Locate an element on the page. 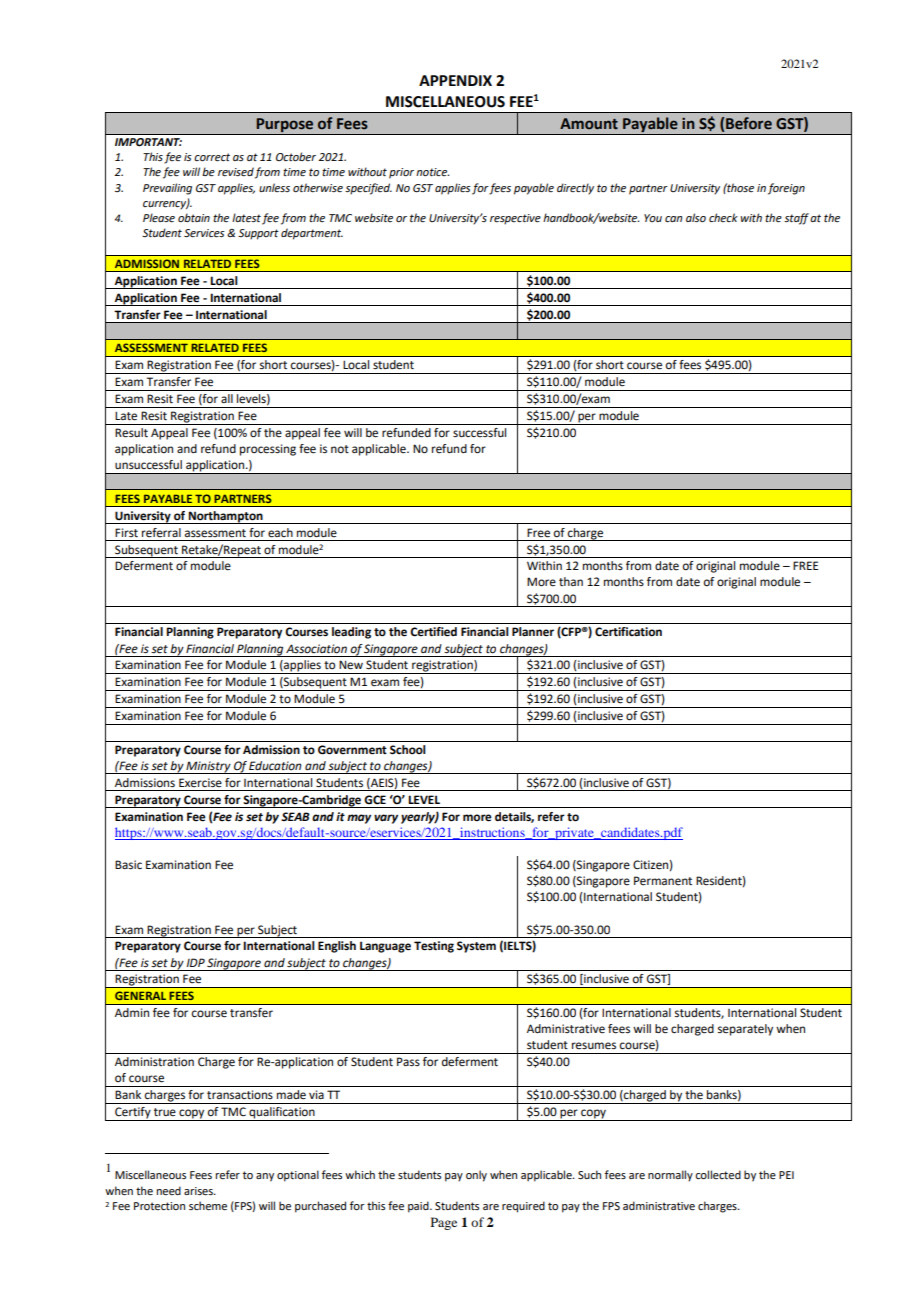 This image has height=1307, width=924. APPENDIX is located at coordinates (455, 80).
